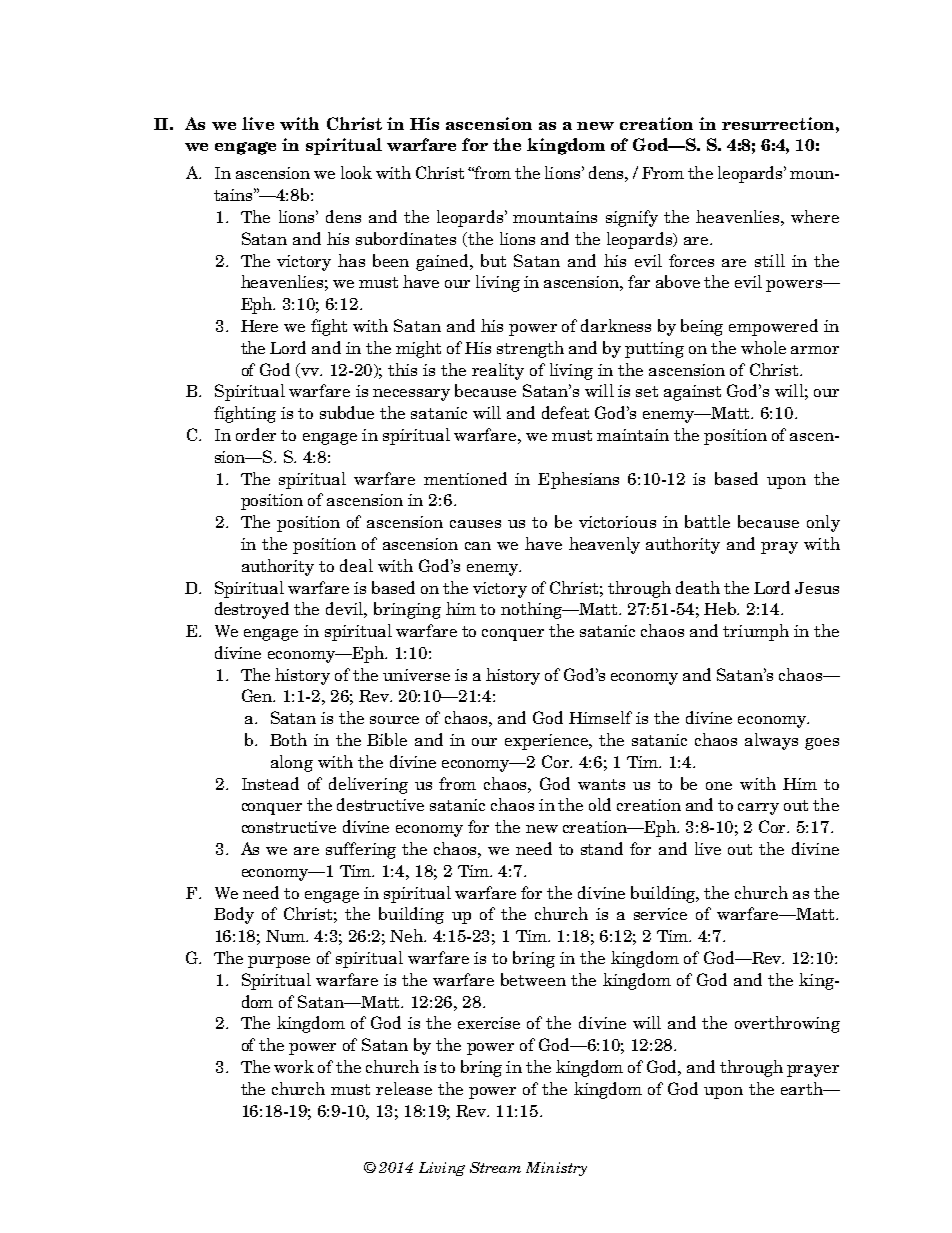 The height and width of the screenshot is (1233, 952). Describe the element at coordinates (356, 172) in the screenshot. I see `look` at that location.
